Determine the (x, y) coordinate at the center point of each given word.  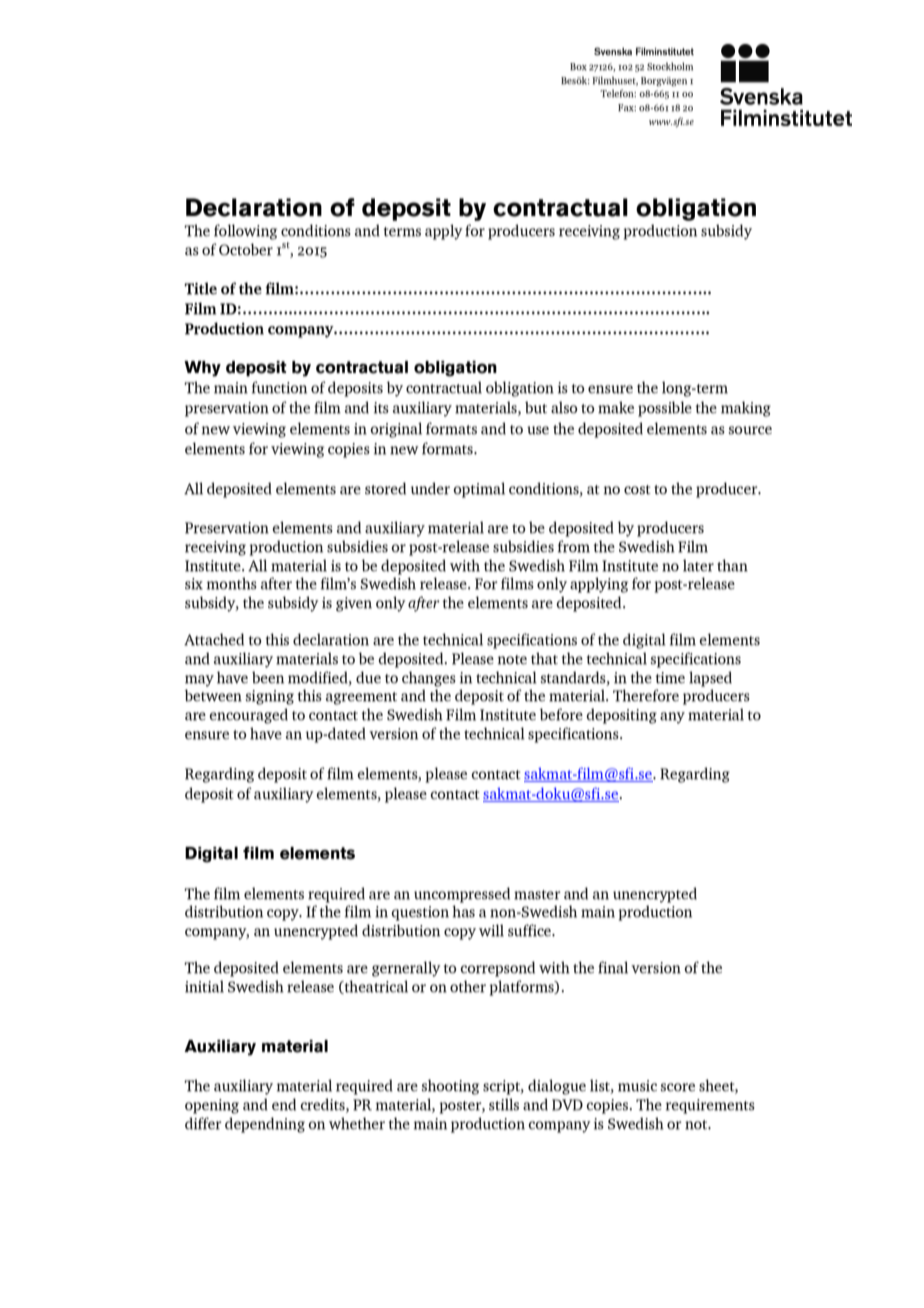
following (245, 232)
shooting (450, 1087)
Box (578, 66)
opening (212, 1106)
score (678, 1087)
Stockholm (670, 66)
